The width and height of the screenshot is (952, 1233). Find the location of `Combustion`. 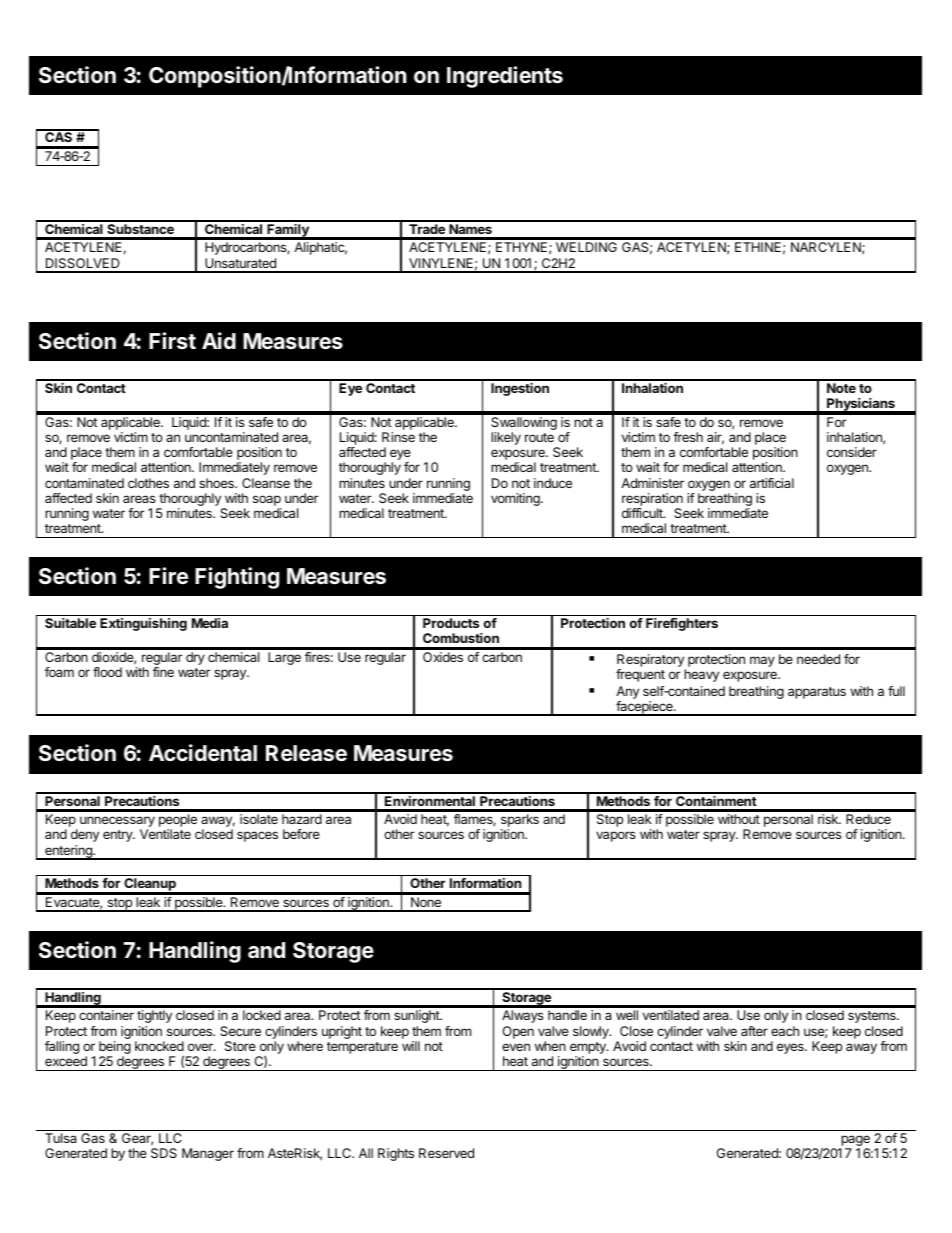

Combustion is located at coordinates (461, 638).
